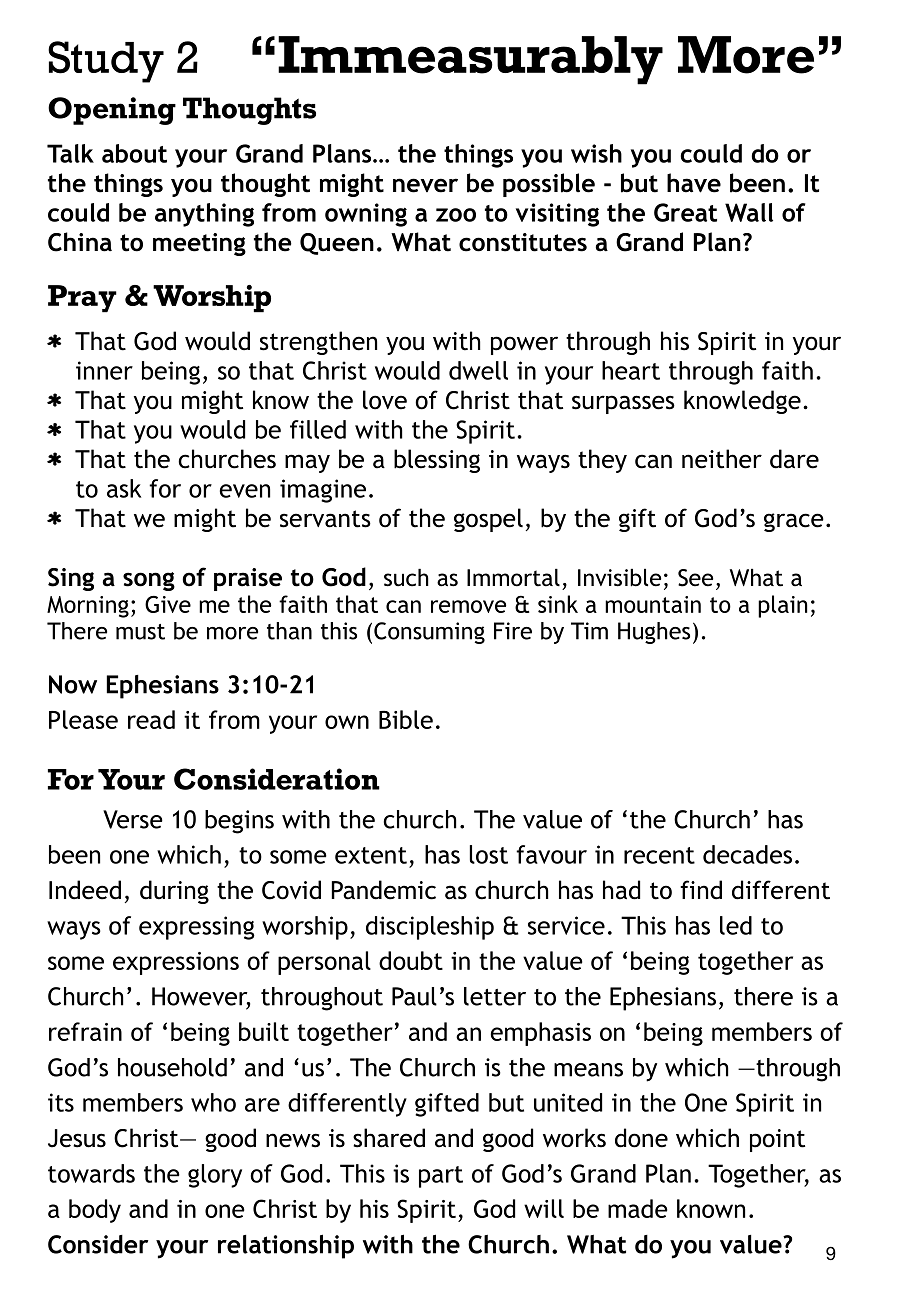 This screenshot has width=924, height=1308. Describe the element at coordinates (654, 633) in the screenshot. I see `Hughes` at that location.
